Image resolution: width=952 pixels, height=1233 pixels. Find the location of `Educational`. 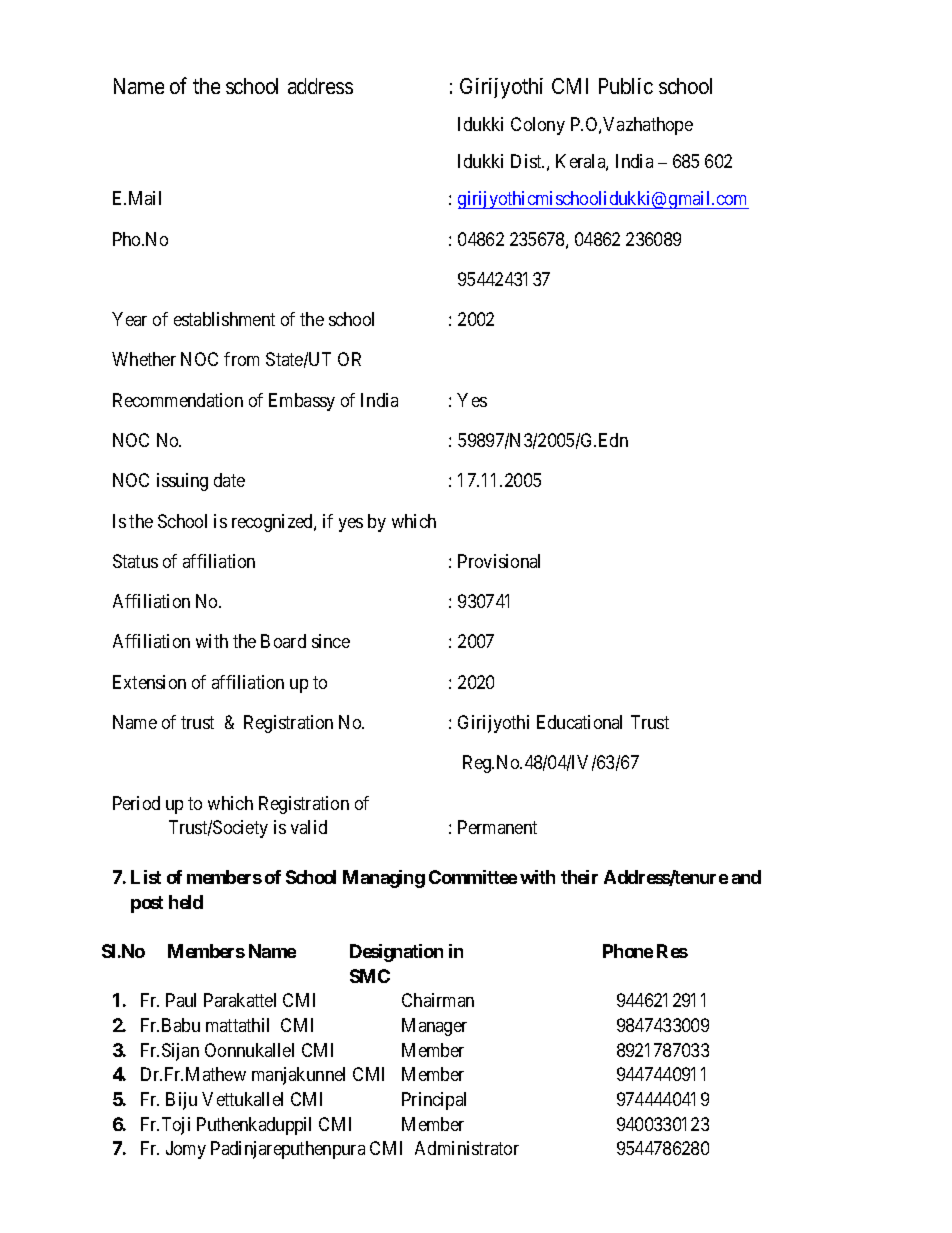

Educational is located at coordinates (579, 722).
